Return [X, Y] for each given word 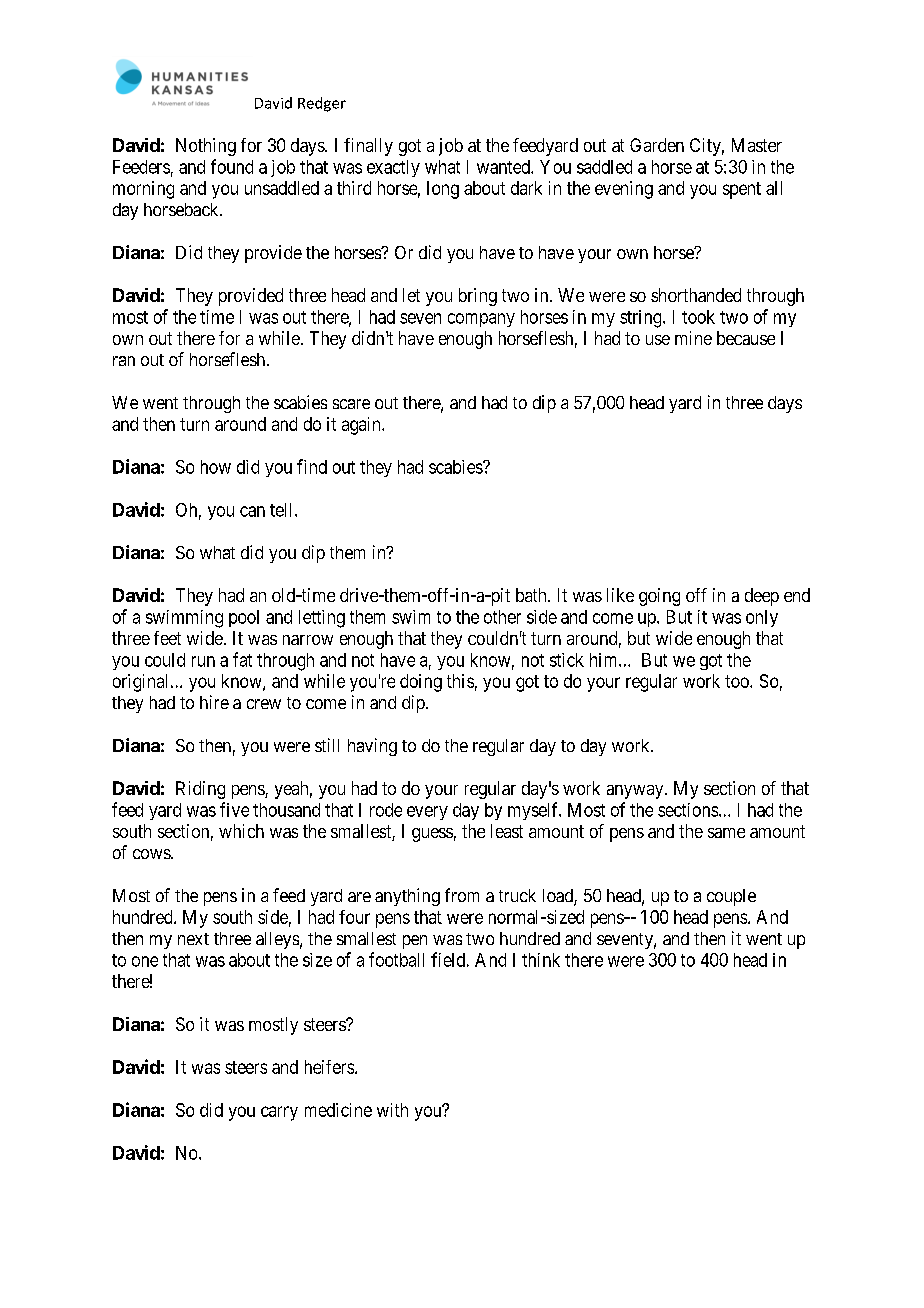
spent [742, 190]
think [541, 960]
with [392, 1110]
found [232, 166]
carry [279, 1113]
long [443, 190]
